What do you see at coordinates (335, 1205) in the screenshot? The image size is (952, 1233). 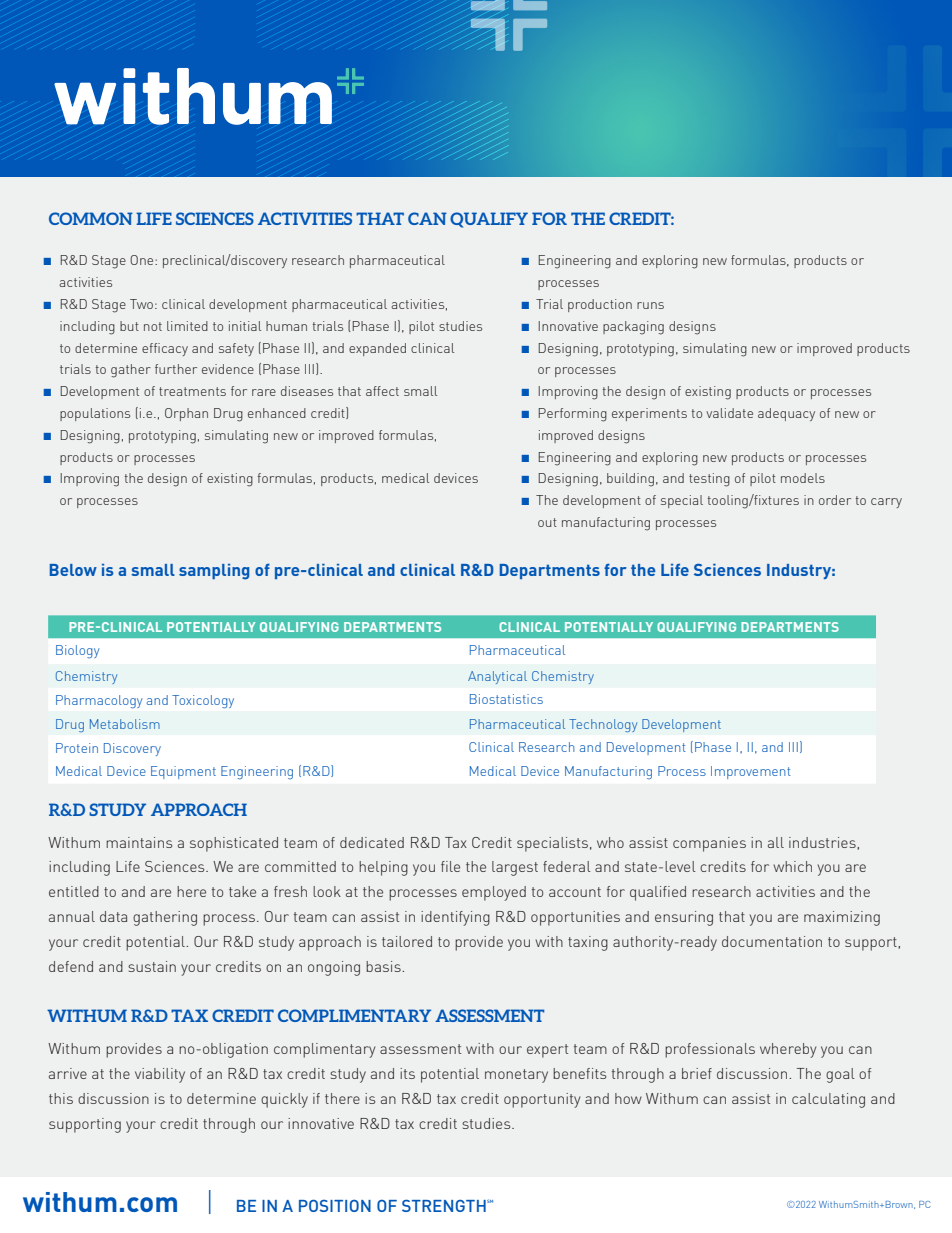 I see `POSITION` at bounding box center [335, 1205].
